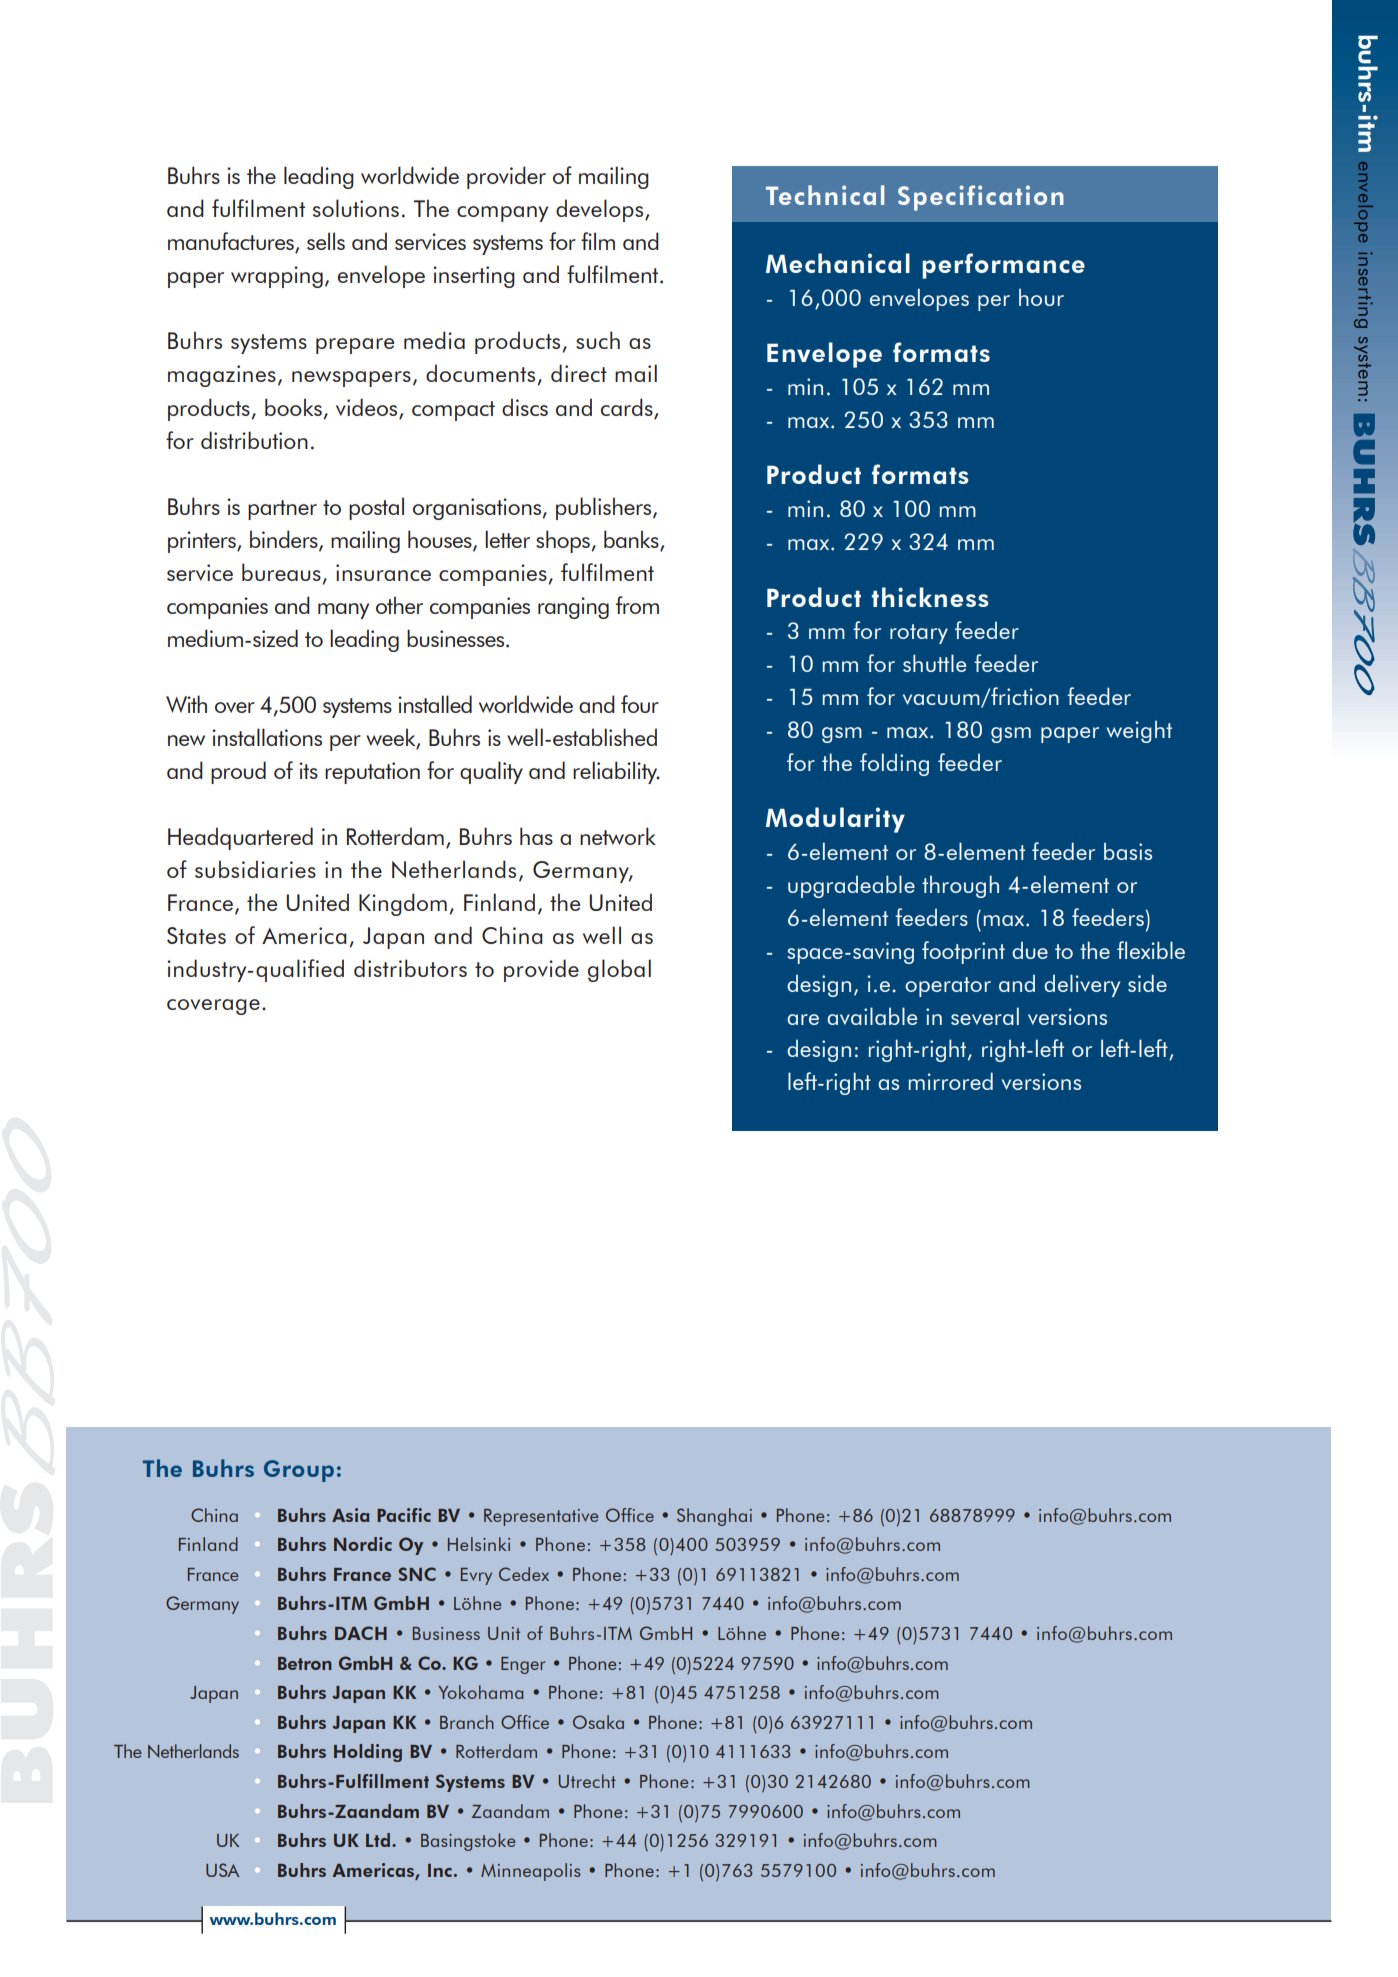 This screenshot has width=1398, height=1977. I want to click on sells, so click(326, 241).
